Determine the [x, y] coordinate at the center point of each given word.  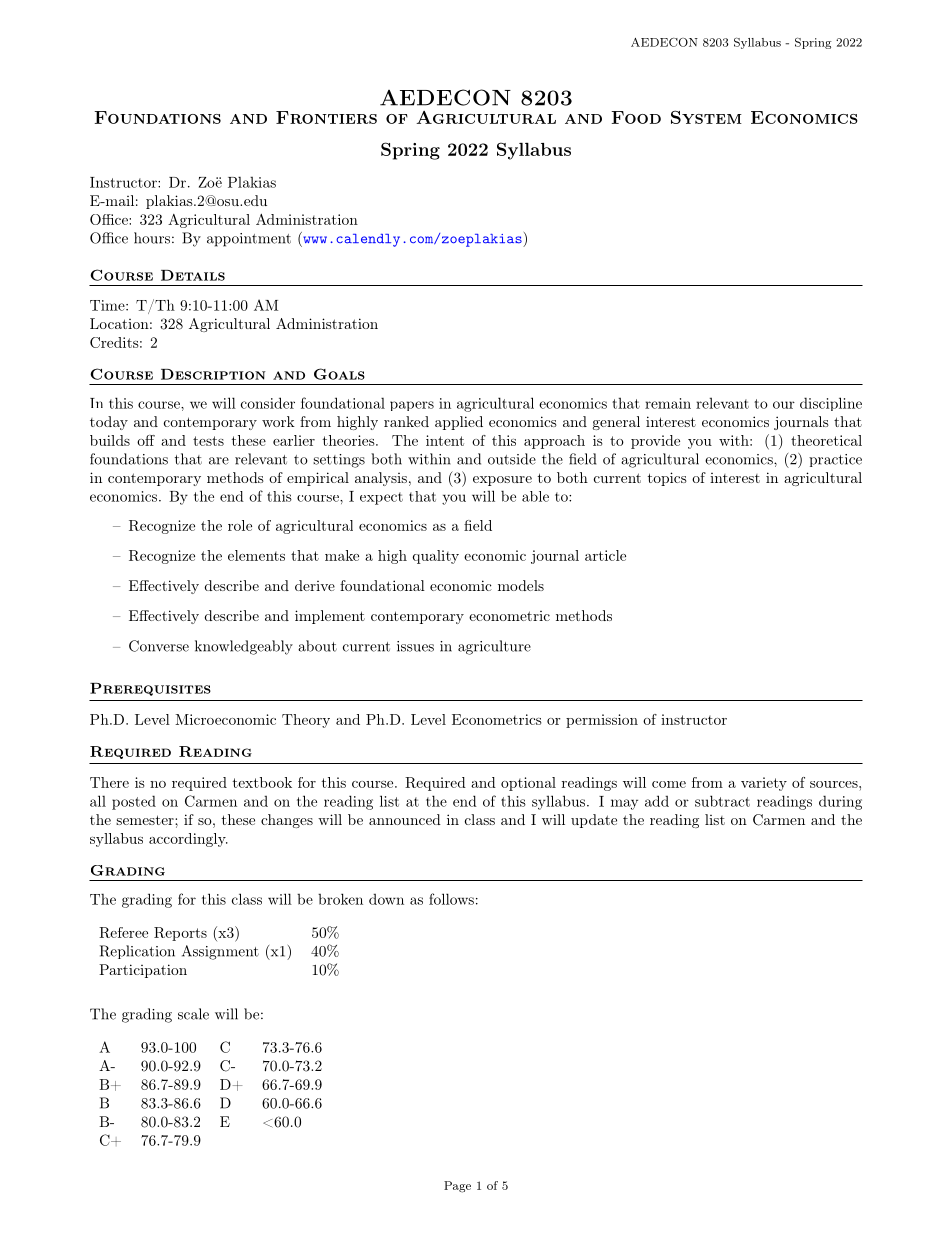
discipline [831, 404]
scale [193, 1014]
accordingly [188, 840]
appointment [249, 240]
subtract [722, 801]
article [605, 555]
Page [457, 1187]
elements [256, 555]
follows [451, 899]
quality [436, 557]
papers [412, 406]
